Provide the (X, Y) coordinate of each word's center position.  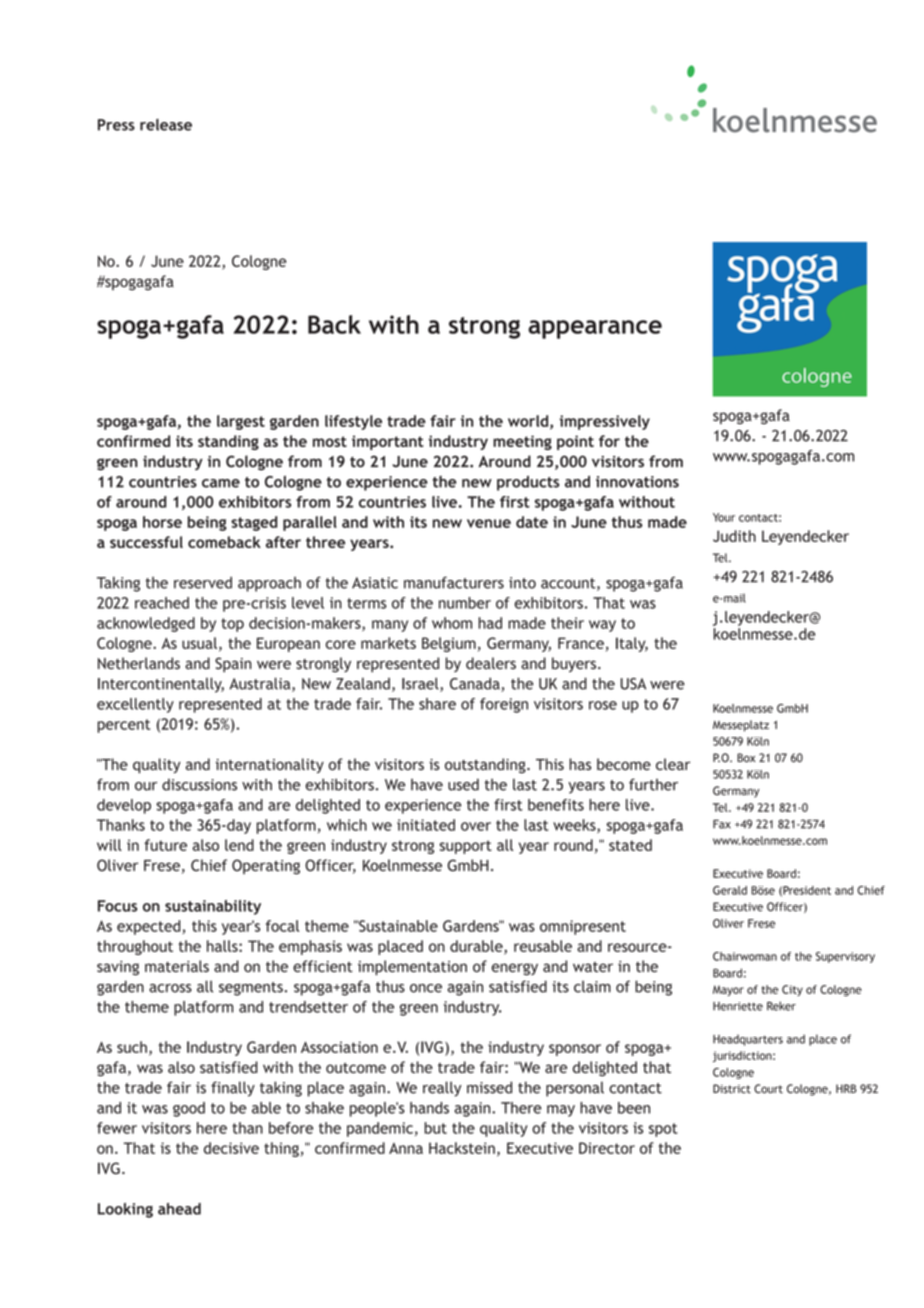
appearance (595, 329)
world (529, 422)
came (221, 483)
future (165, 845)
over (476, 826)
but (436, 1128)
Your (724, 517)
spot (663, 1130)
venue (489, 523)
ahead (179, 1209)
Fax (722, 824)
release (166, 125)
